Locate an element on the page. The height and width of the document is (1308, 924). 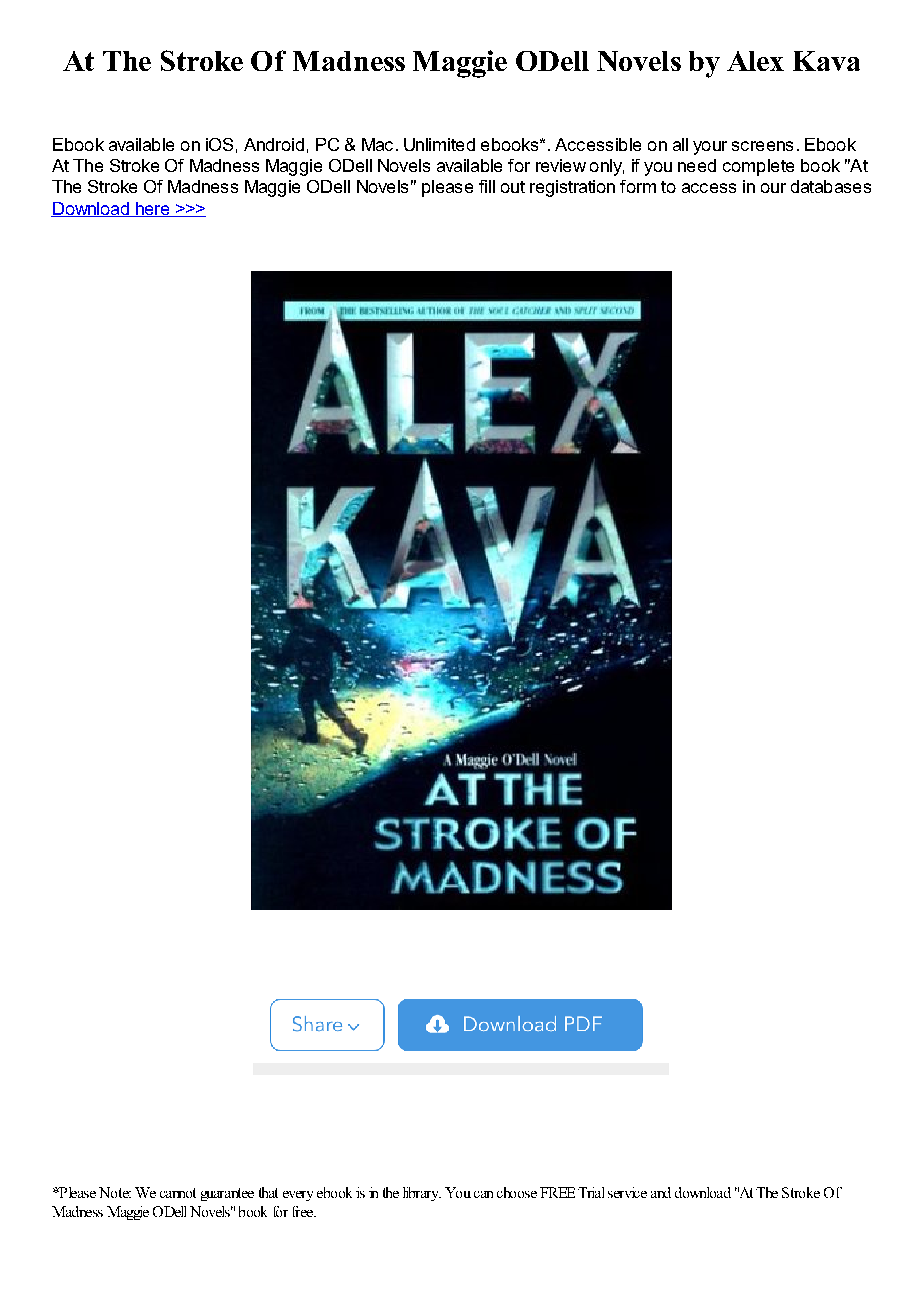
out is located at coordinates (513, 187).
